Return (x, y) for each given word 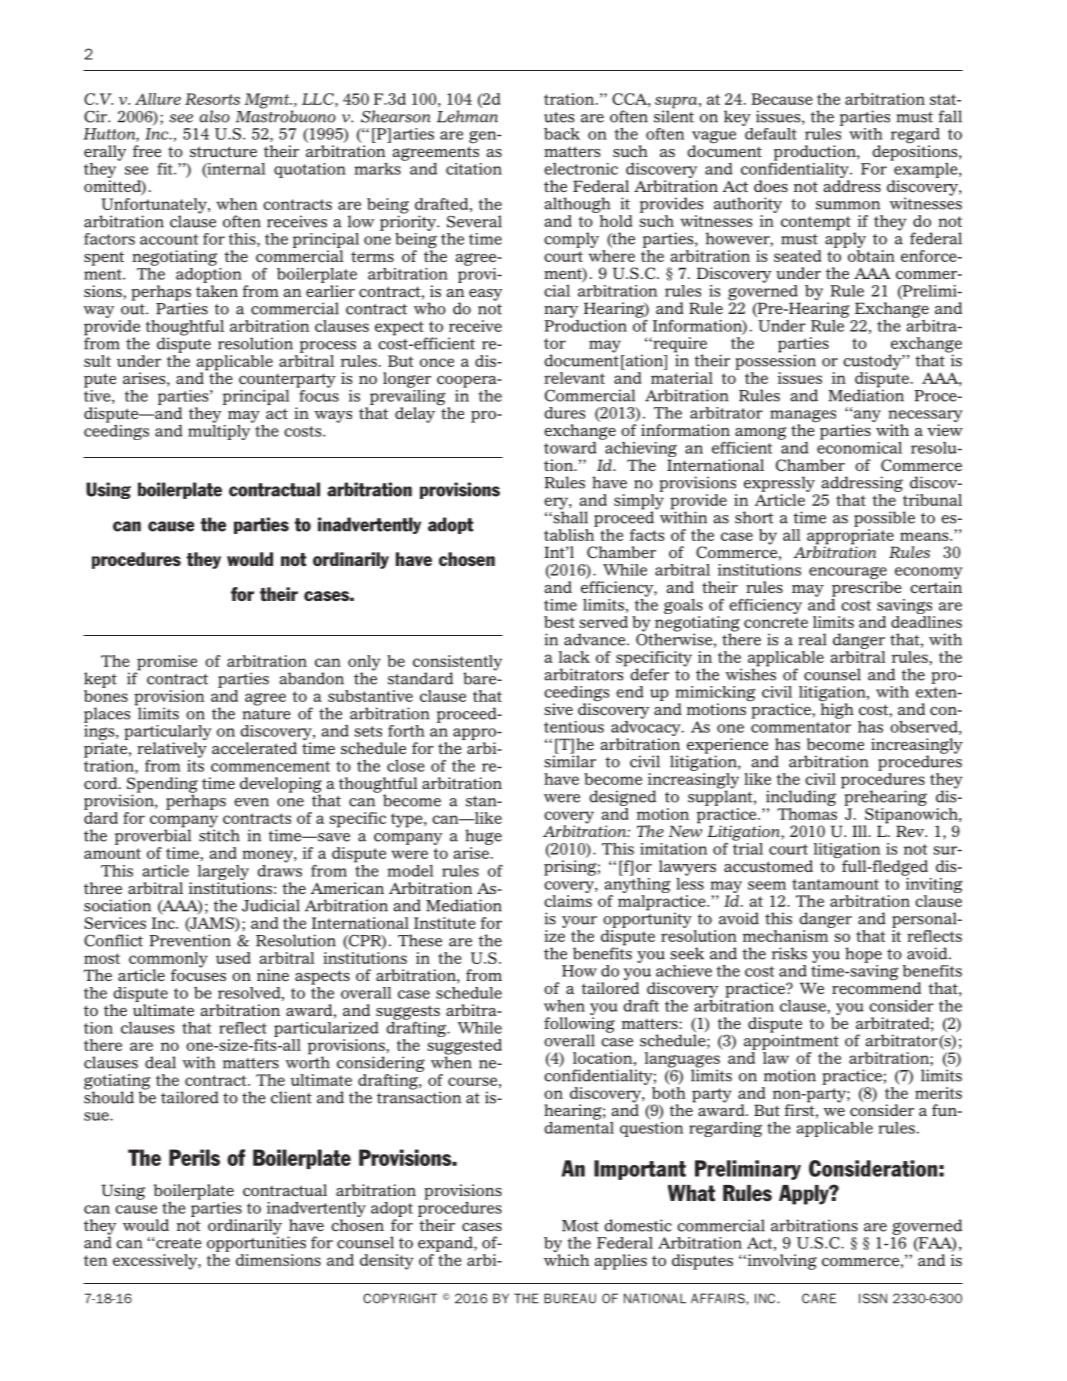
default (770, 132)
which (566, 1260)
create (178, 1243)
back (562, 134)
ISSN (873, 1298)
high (837, 710)
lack (574, 657)
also (214, 116)
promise (166, 664)
